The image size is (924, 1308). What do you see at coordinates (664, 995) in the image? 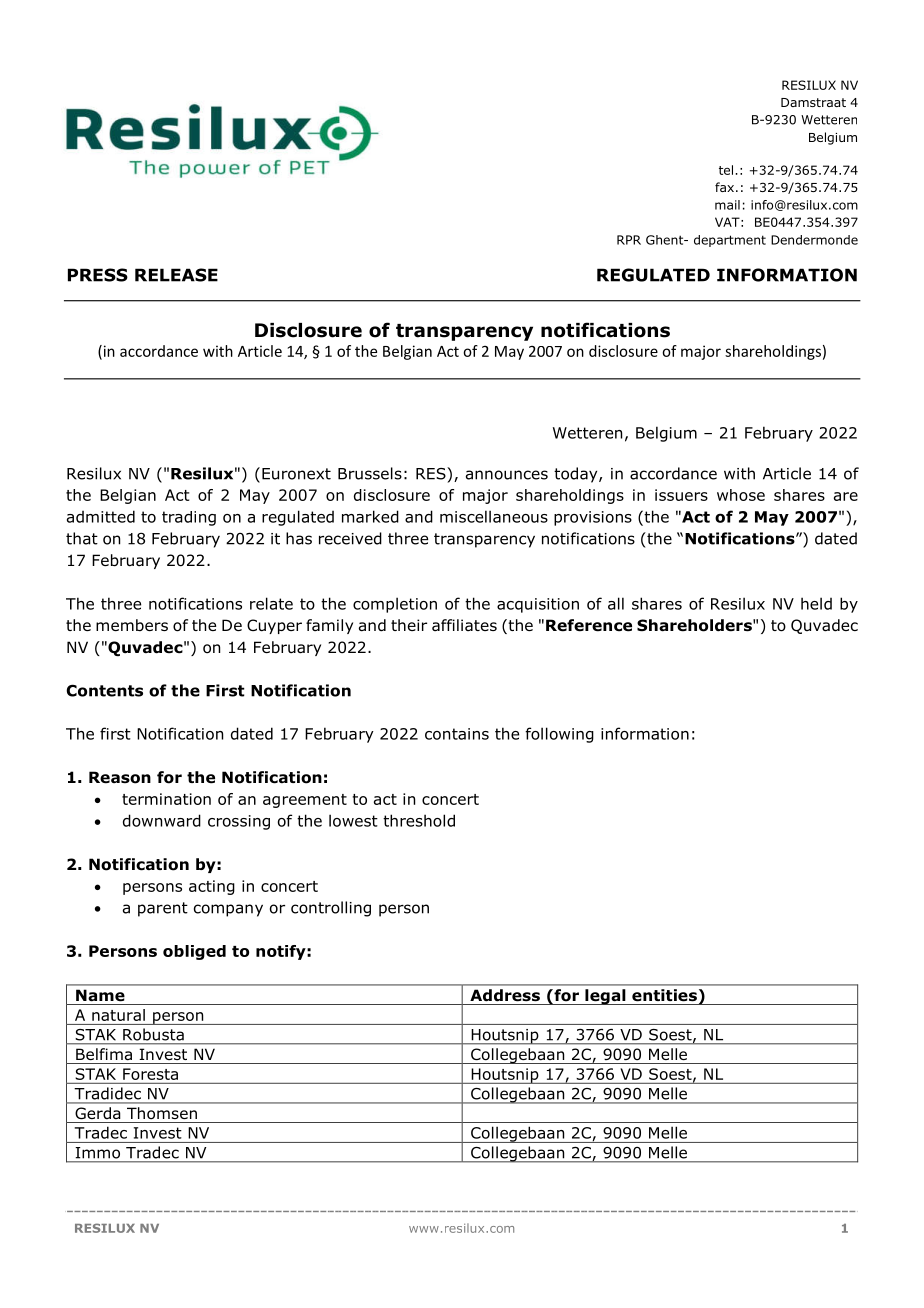
I see `entities` at bounding box center [664, 995].
